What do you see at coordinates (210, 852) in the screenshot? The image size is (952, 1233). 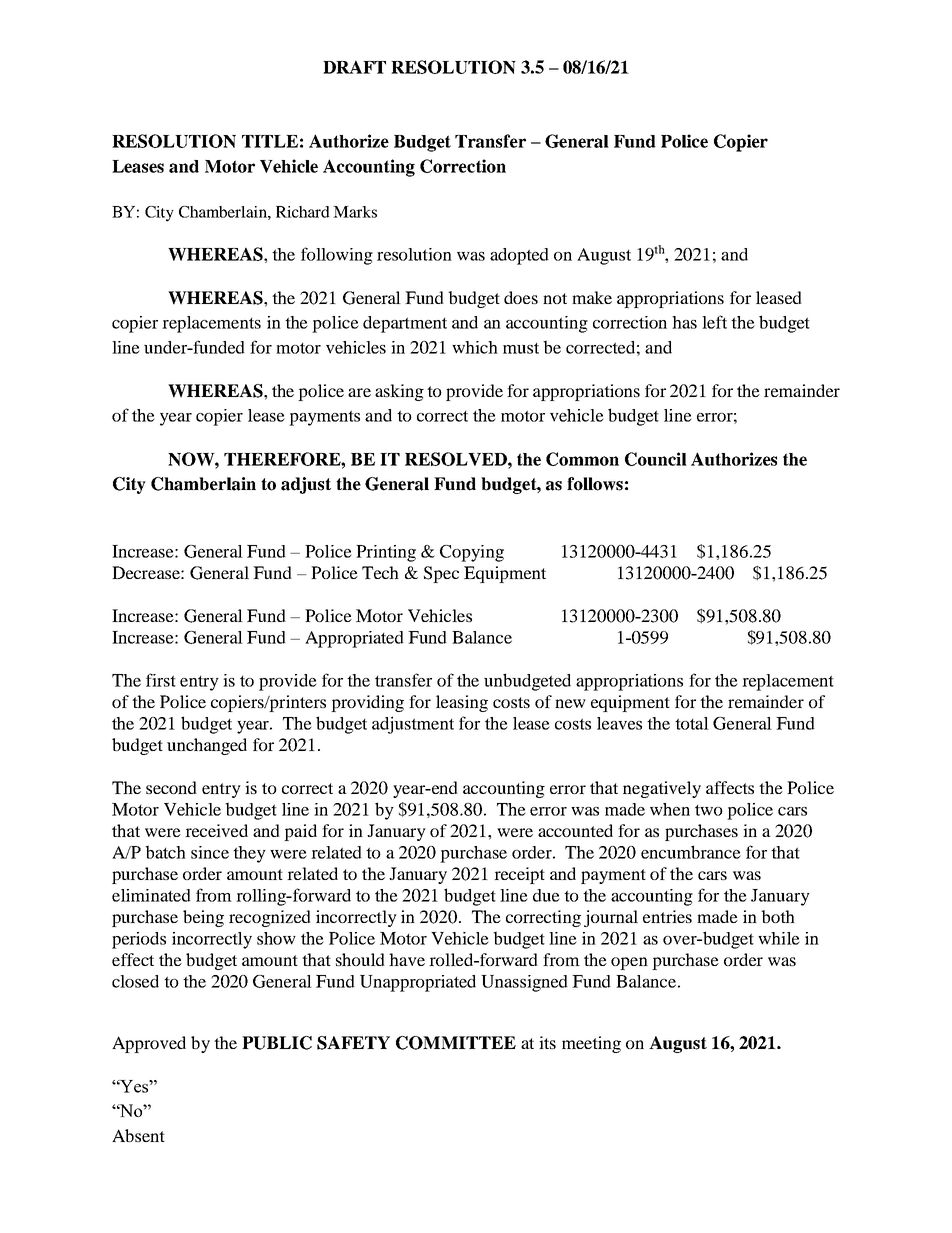 I see `since` at bounding box center [210, 852].
